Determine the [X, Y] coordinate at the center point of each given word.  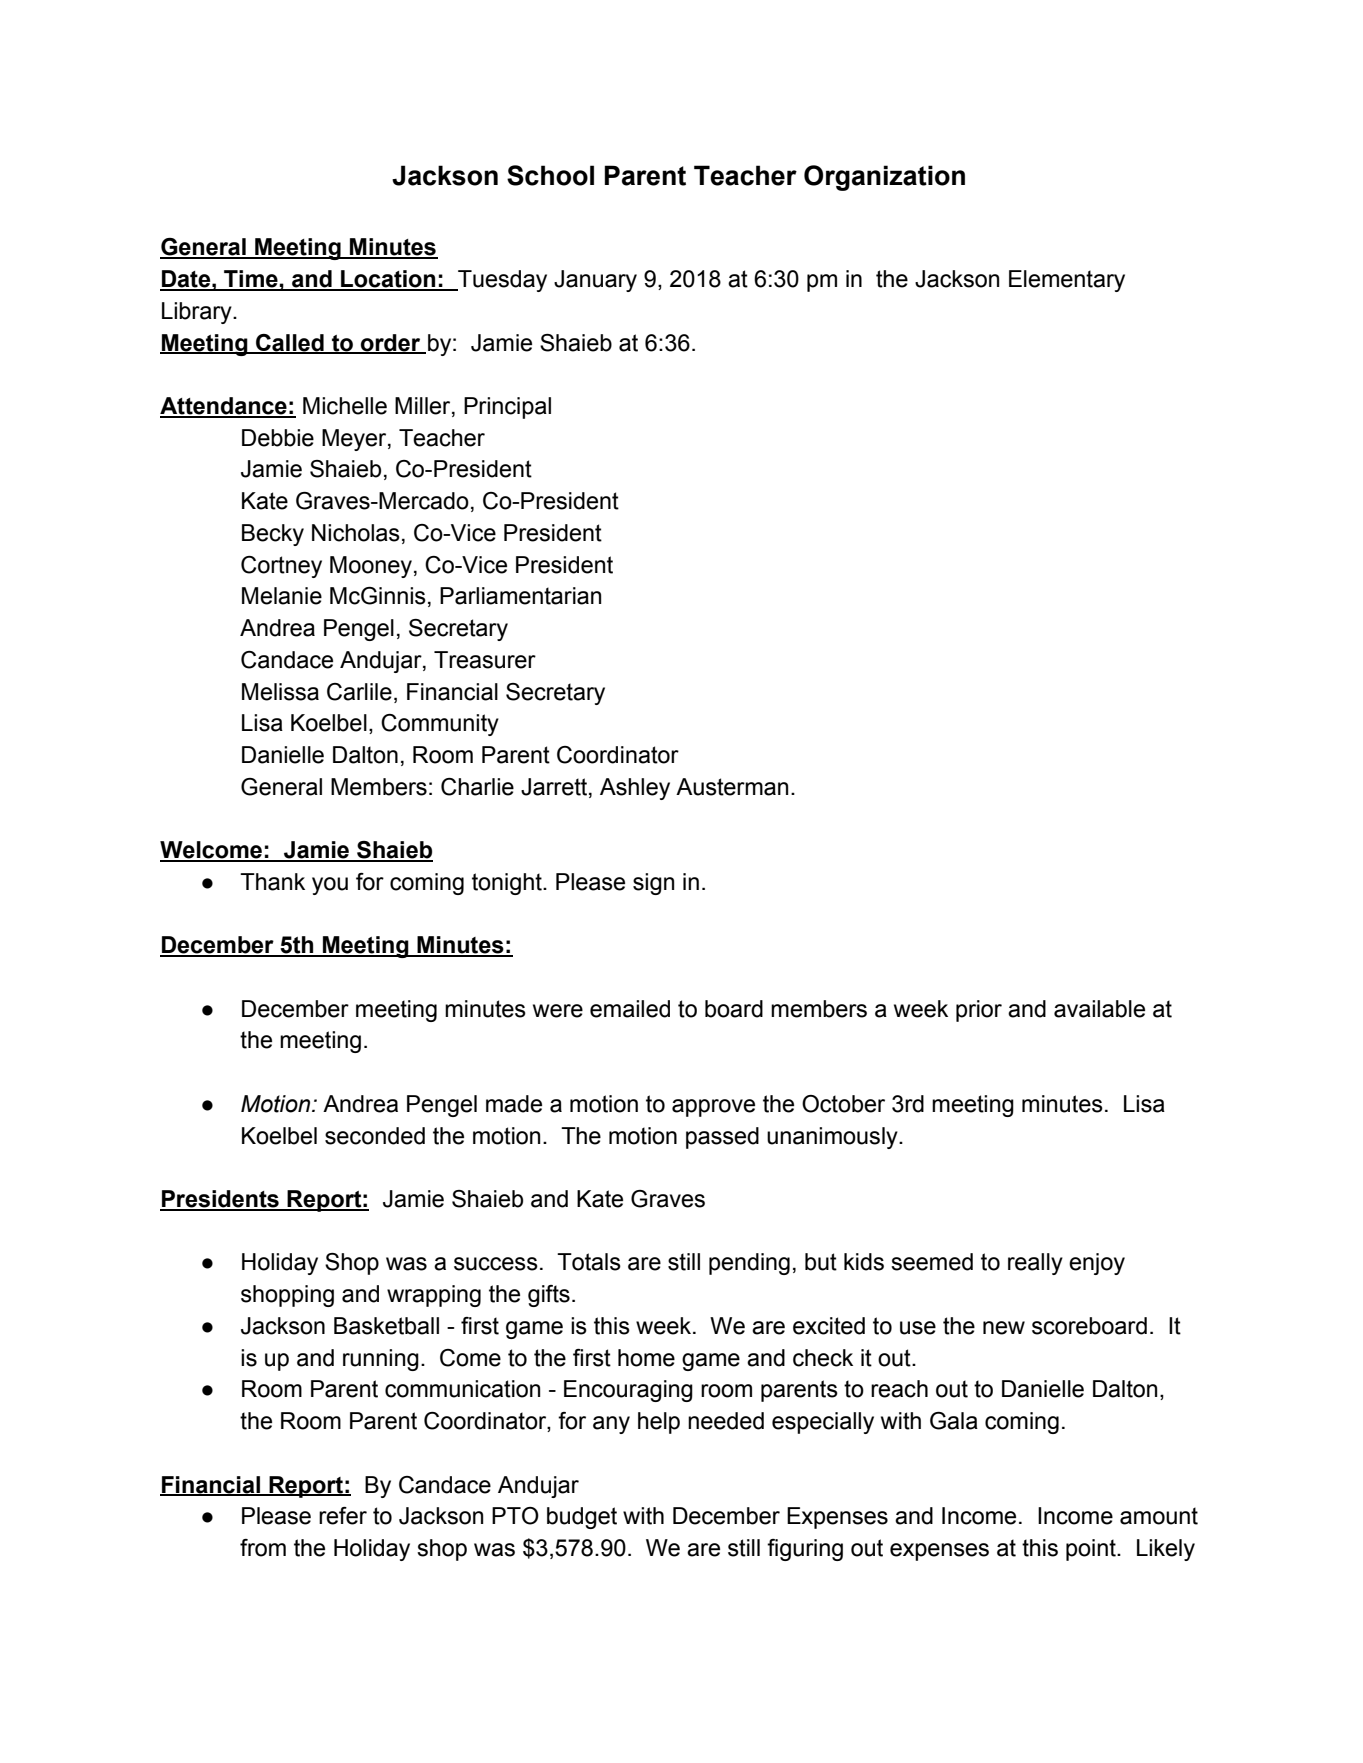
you [330, 886]
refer [343, 1516]
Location [388, 280]
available [1099, 1009]
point [1092, 1550]
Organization [884, 178]
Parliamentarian [520, 596]
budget [582, 1518]
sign [653, 884]
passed [722, 1138]
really [1035, 1264]
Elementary [1067, 281]
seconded [375, 1136]
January [595, 281]
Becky [273, 535]
